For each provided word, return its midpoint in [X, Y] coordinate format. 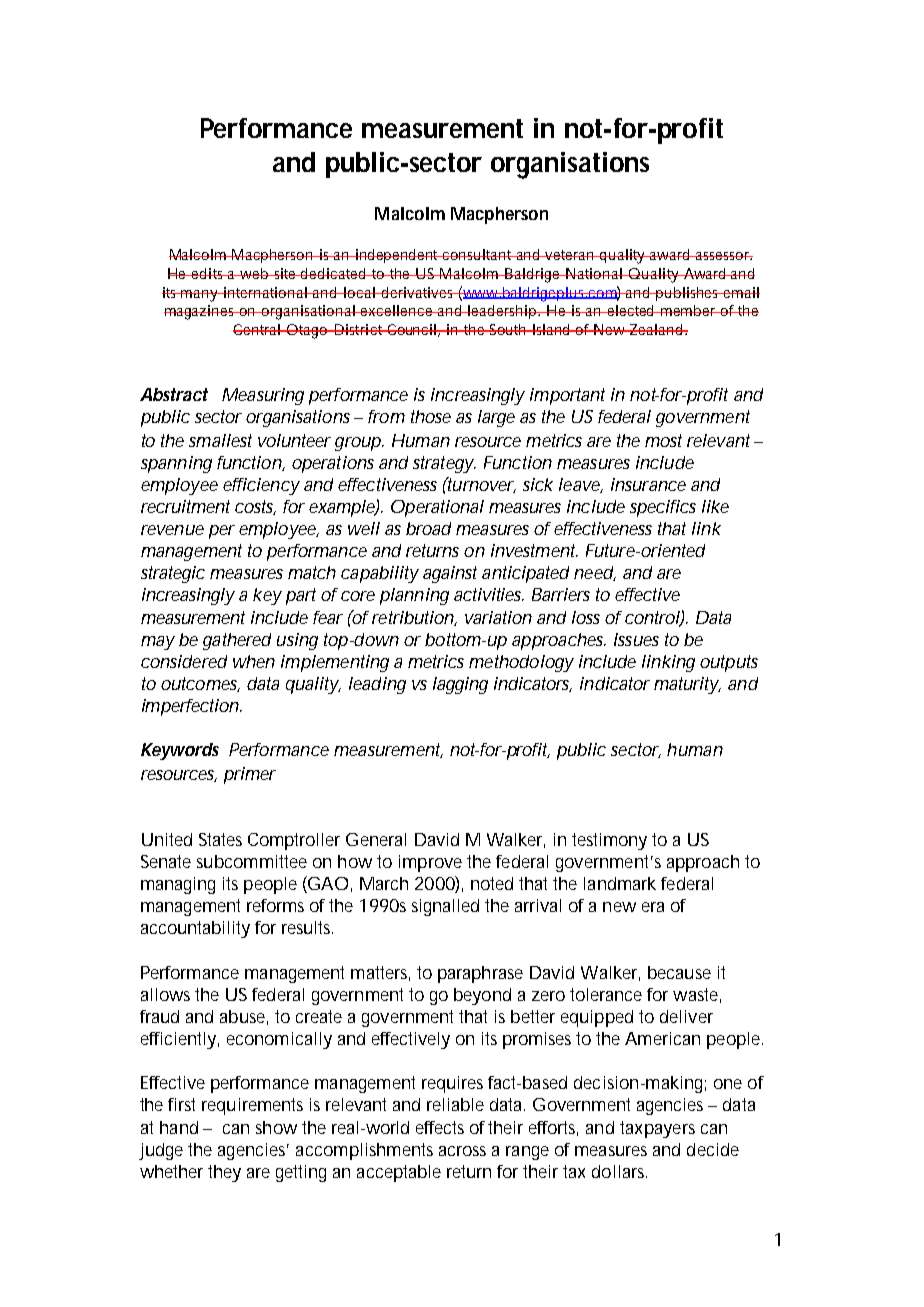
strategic [173, 574]
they [224, 1173]
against [450, 574]
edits [208, 273]
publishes [689, 294]
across [462, 1151]
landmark [620, 883]
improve [430, 863]
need [594, 573]
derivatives [418, 292]
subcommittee [252, 861]
